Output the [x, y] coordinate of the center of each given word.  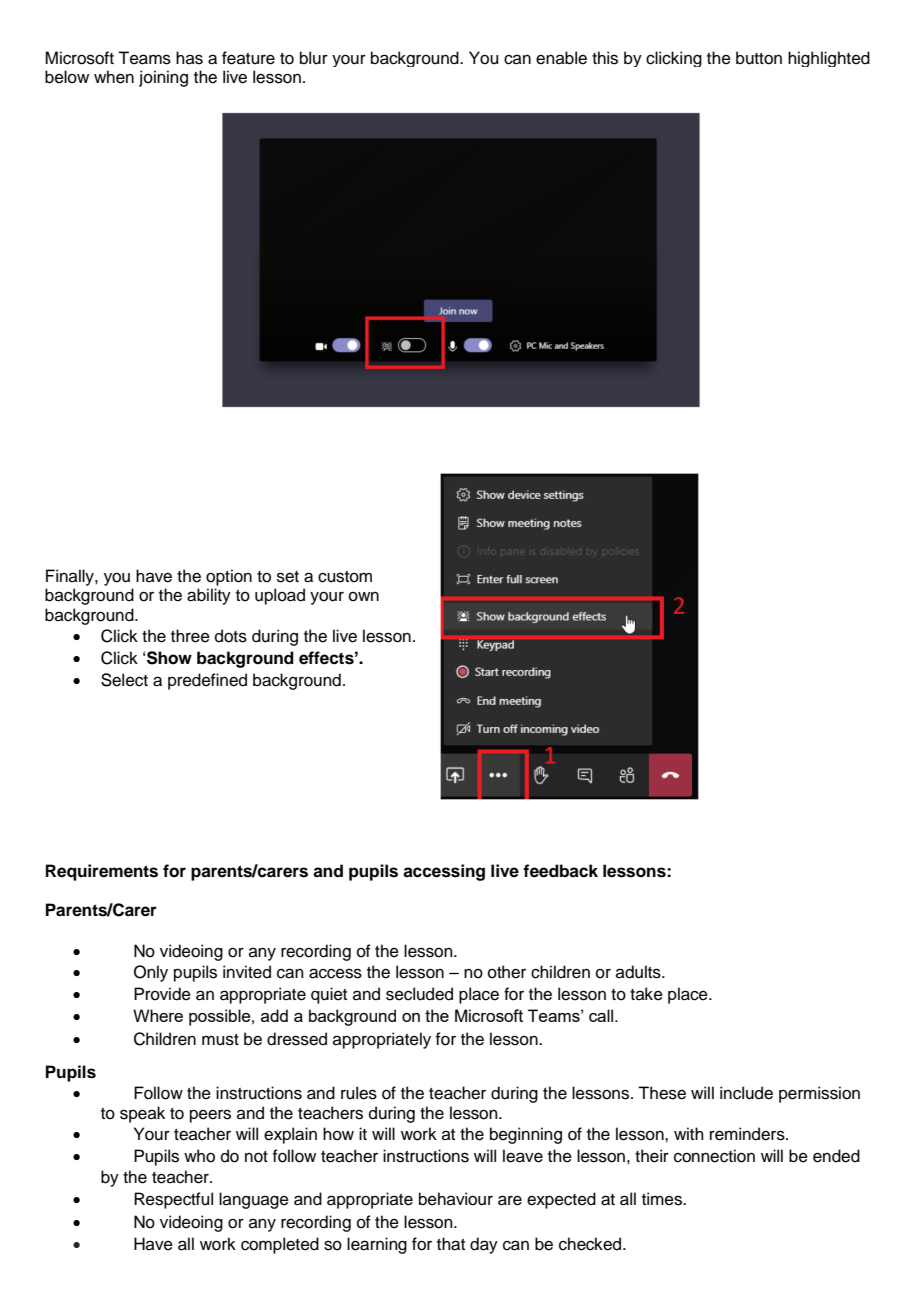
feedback [560, 871]
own [364, 597]
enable [561, 58]
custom [345, 577]
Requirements [102, 872]
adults [639, 972]
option [229, 577]
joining [163, 78]
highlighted [829, 59]
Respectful [173, 1200]
